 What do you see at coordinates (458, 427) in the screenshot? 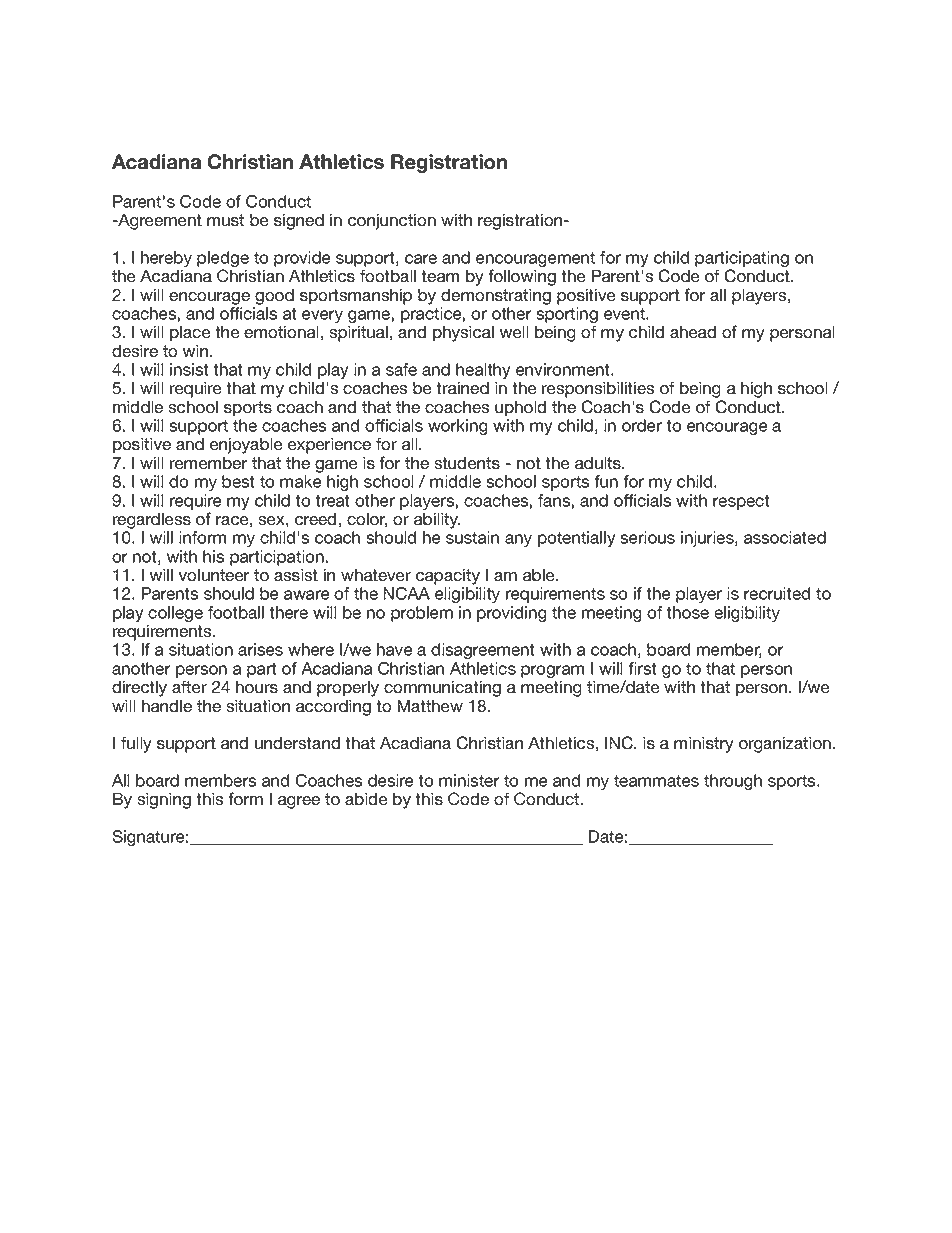
I see `working` at bounding box center [458, 427].
